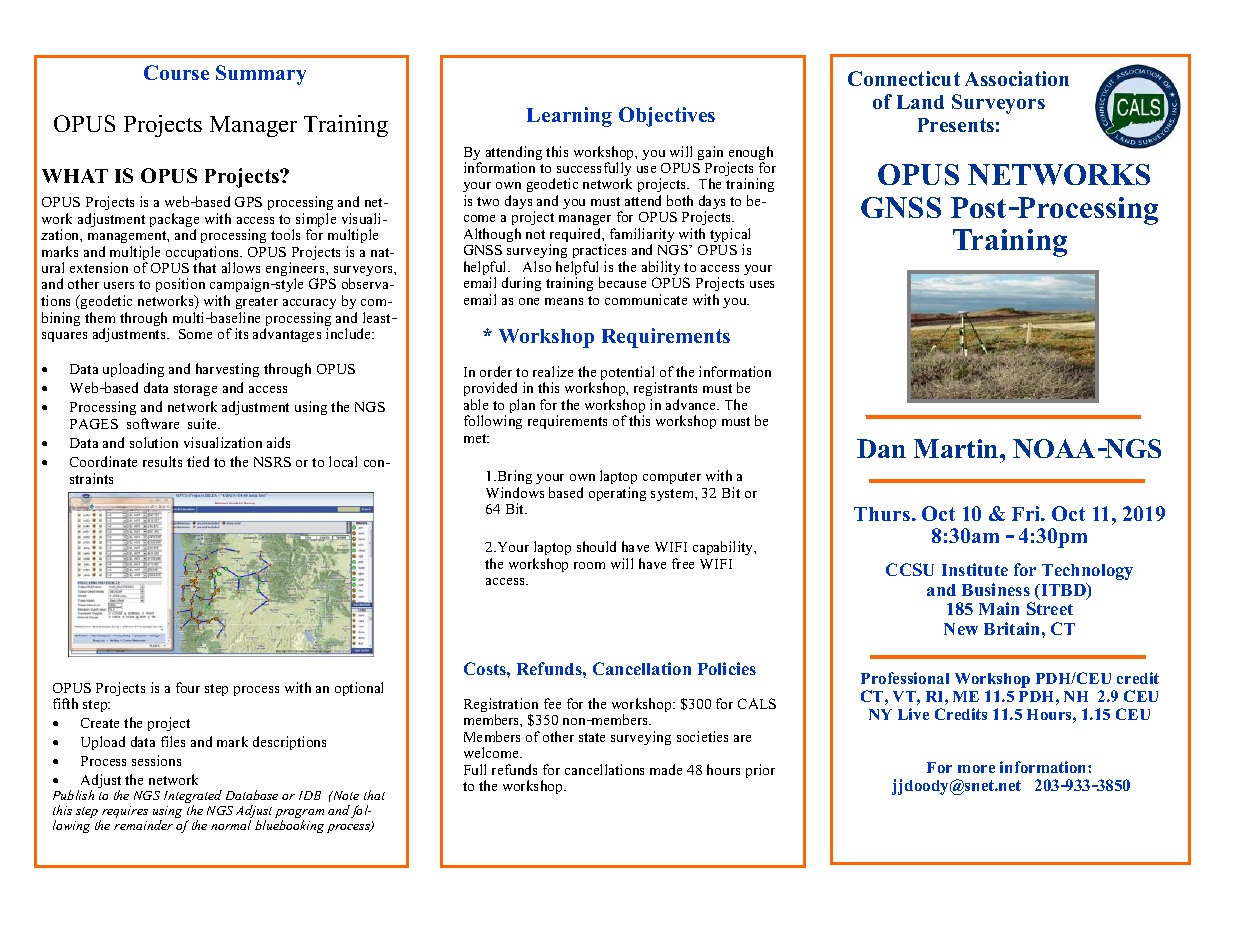 Image resolution: width=1233 pixels, height=952 pixels. I want to click on tied, so click(198, 461).
